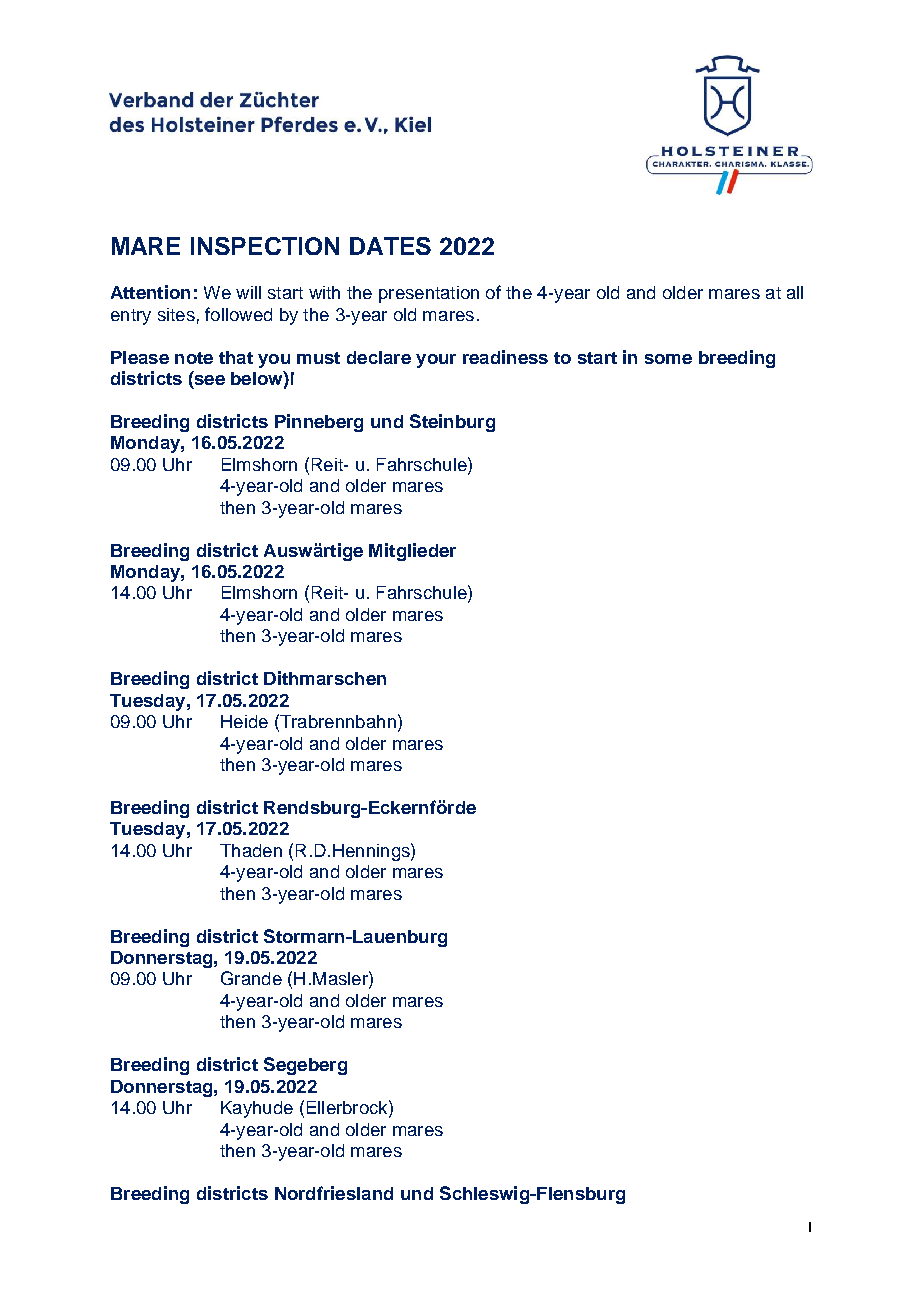 Image resolution: width=924 pixels, height=1308 pixels. Describe the element at coordinates (194, 358) in the image. I see `note` at that location.
